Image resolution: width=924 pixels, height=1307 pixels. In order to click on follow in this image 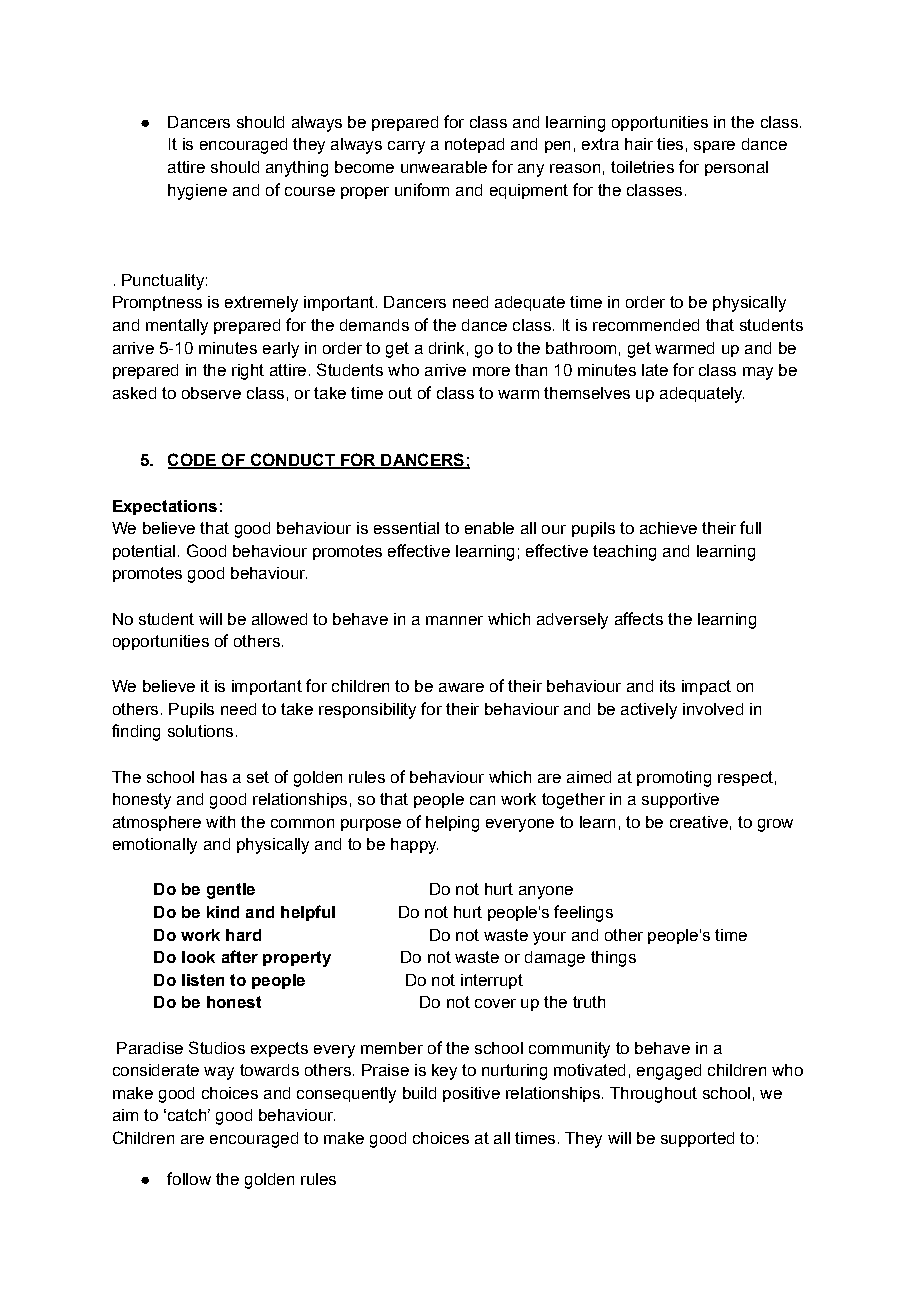, I will do `click(189, 1178)`.
